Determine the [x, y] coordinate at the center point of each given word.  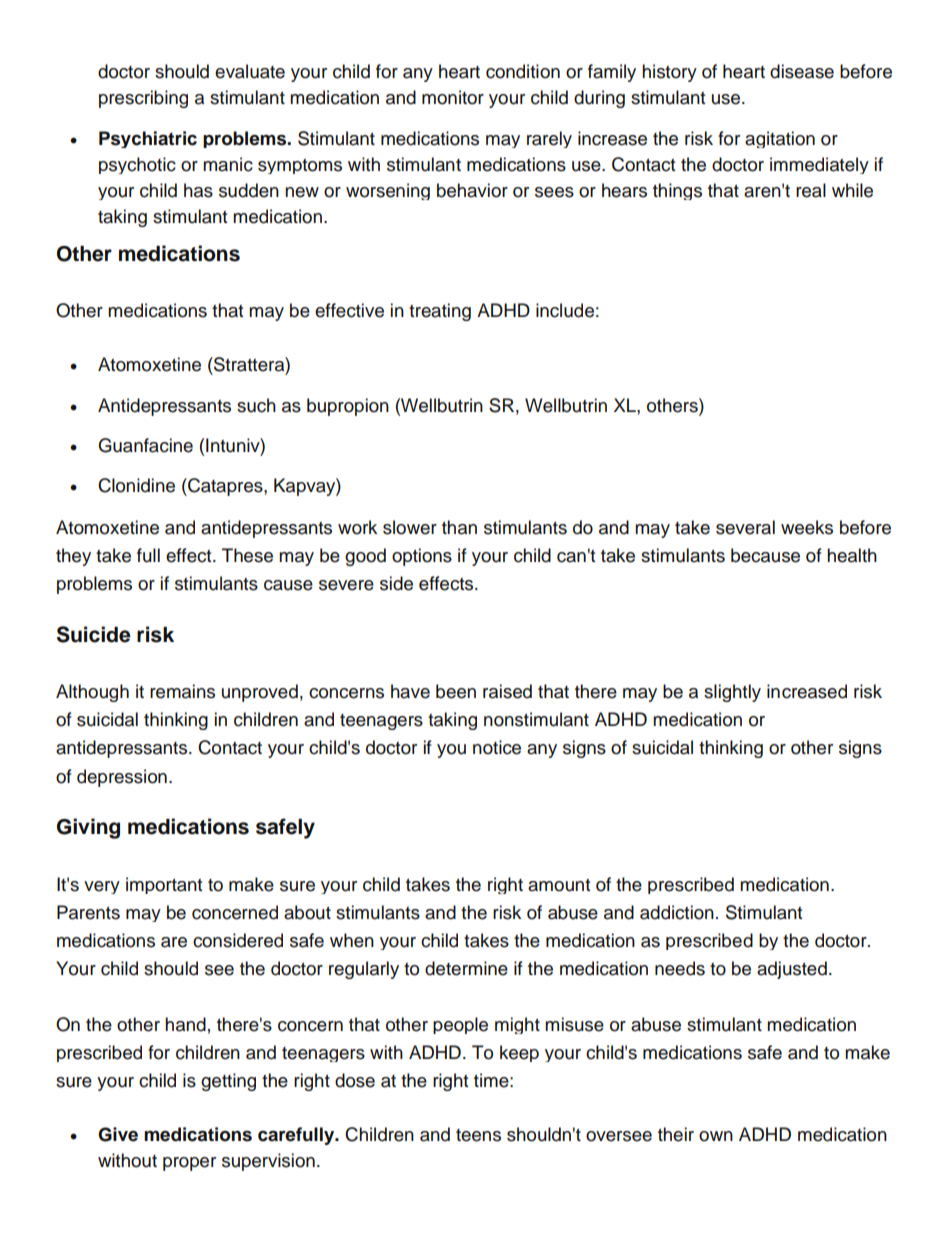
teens [478, 1135]
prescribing [143, 99]
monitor [453, 97]
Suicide [94, 634]
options [422, 557]
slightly [732, 693]
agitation [780, 139]
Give [118, 1134]
